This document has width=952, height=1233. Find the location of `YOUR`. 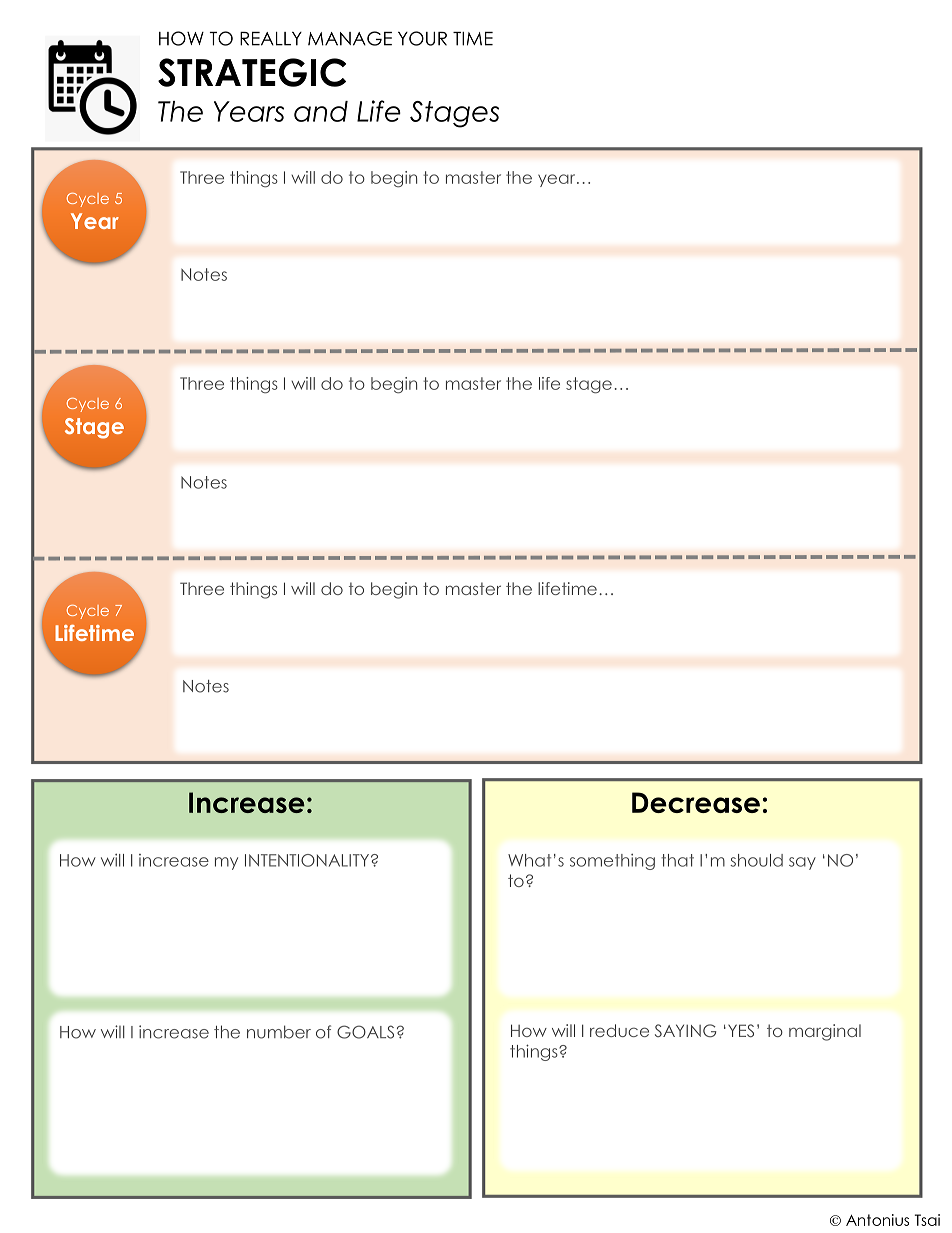

YOUR is located at coordinates (422, 38).
